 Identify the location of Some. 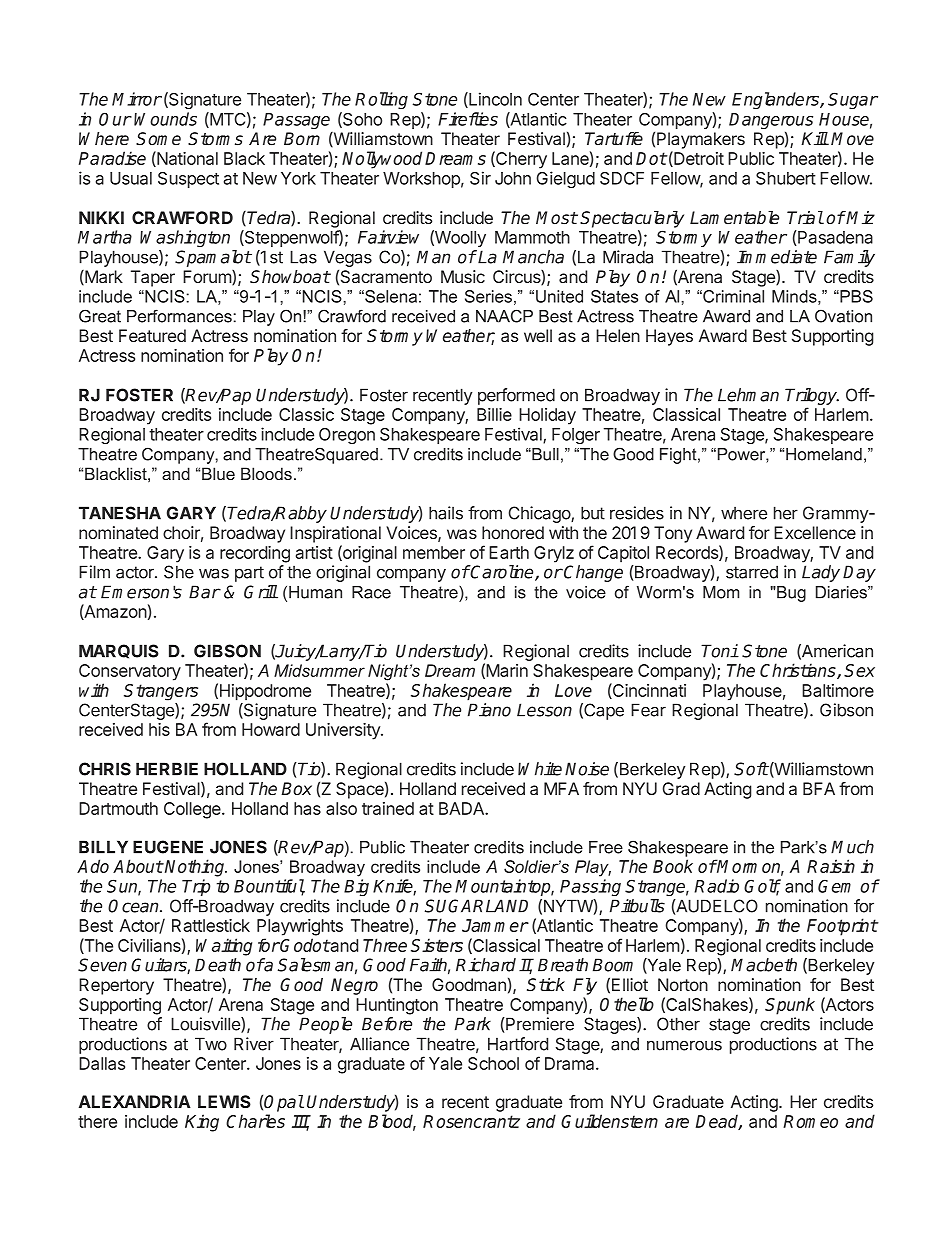
(158, 139).
